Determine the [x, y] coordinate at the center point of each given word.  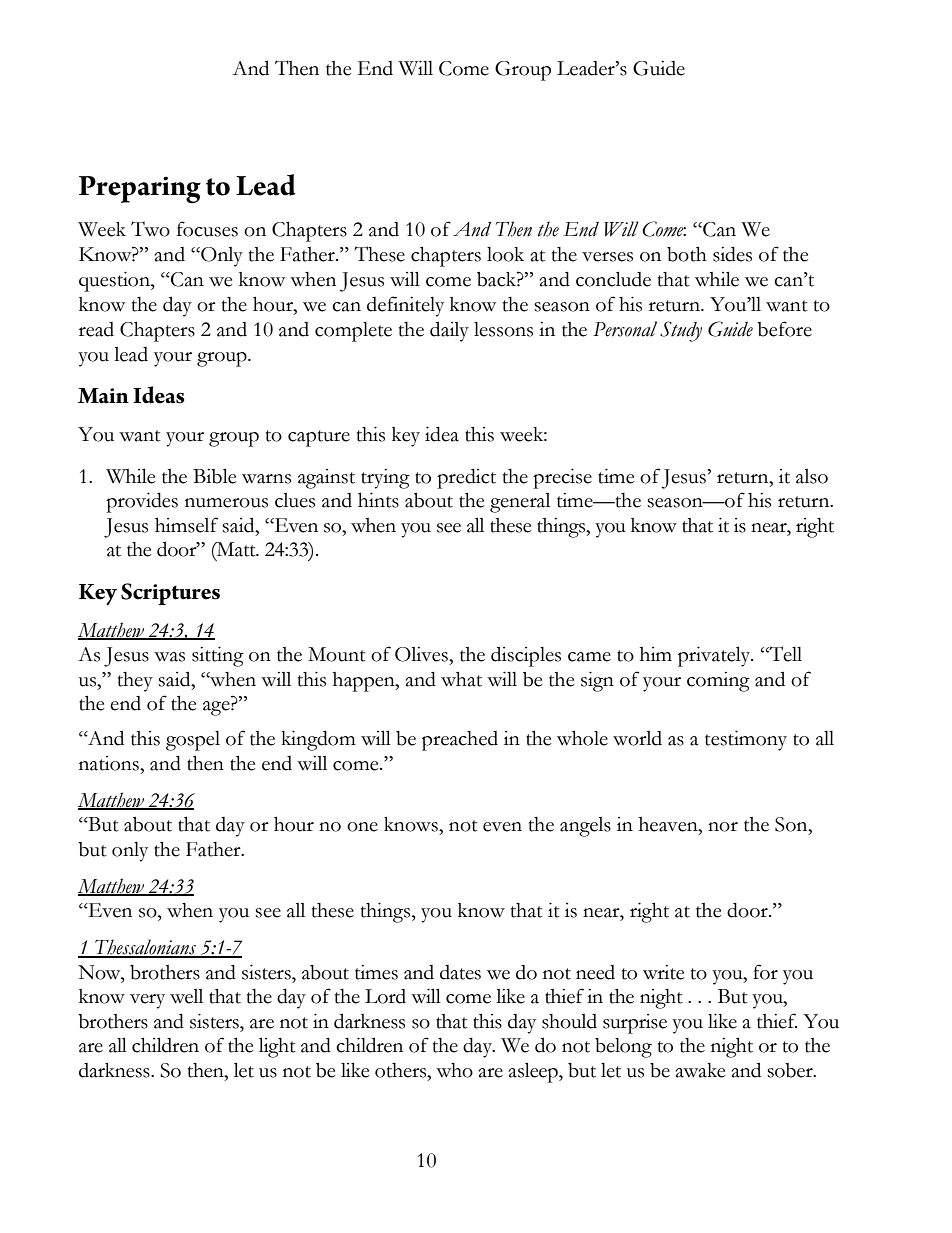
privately [715, 656]
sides [732, 254]
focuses [207, 229]
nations [110, 763]
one [362, 827]
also [812, 476]
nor [723, 827]
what [461, 679]
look [505, 254]
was [169, 657]
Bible [214, 476]
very [147, 1001]
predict [466, 478]
